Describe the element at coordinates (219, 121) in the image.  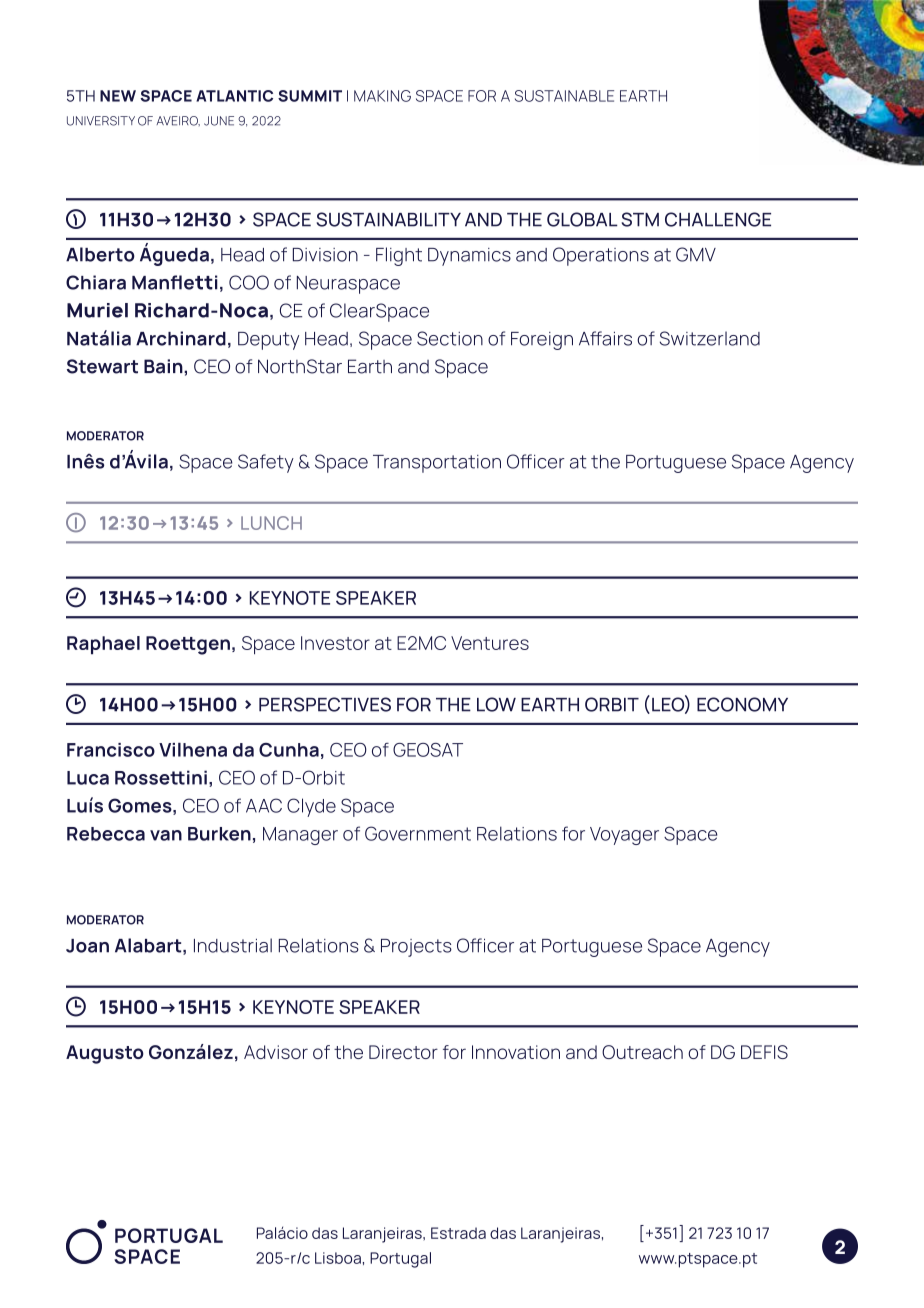
I see `JUNE` at that location.
